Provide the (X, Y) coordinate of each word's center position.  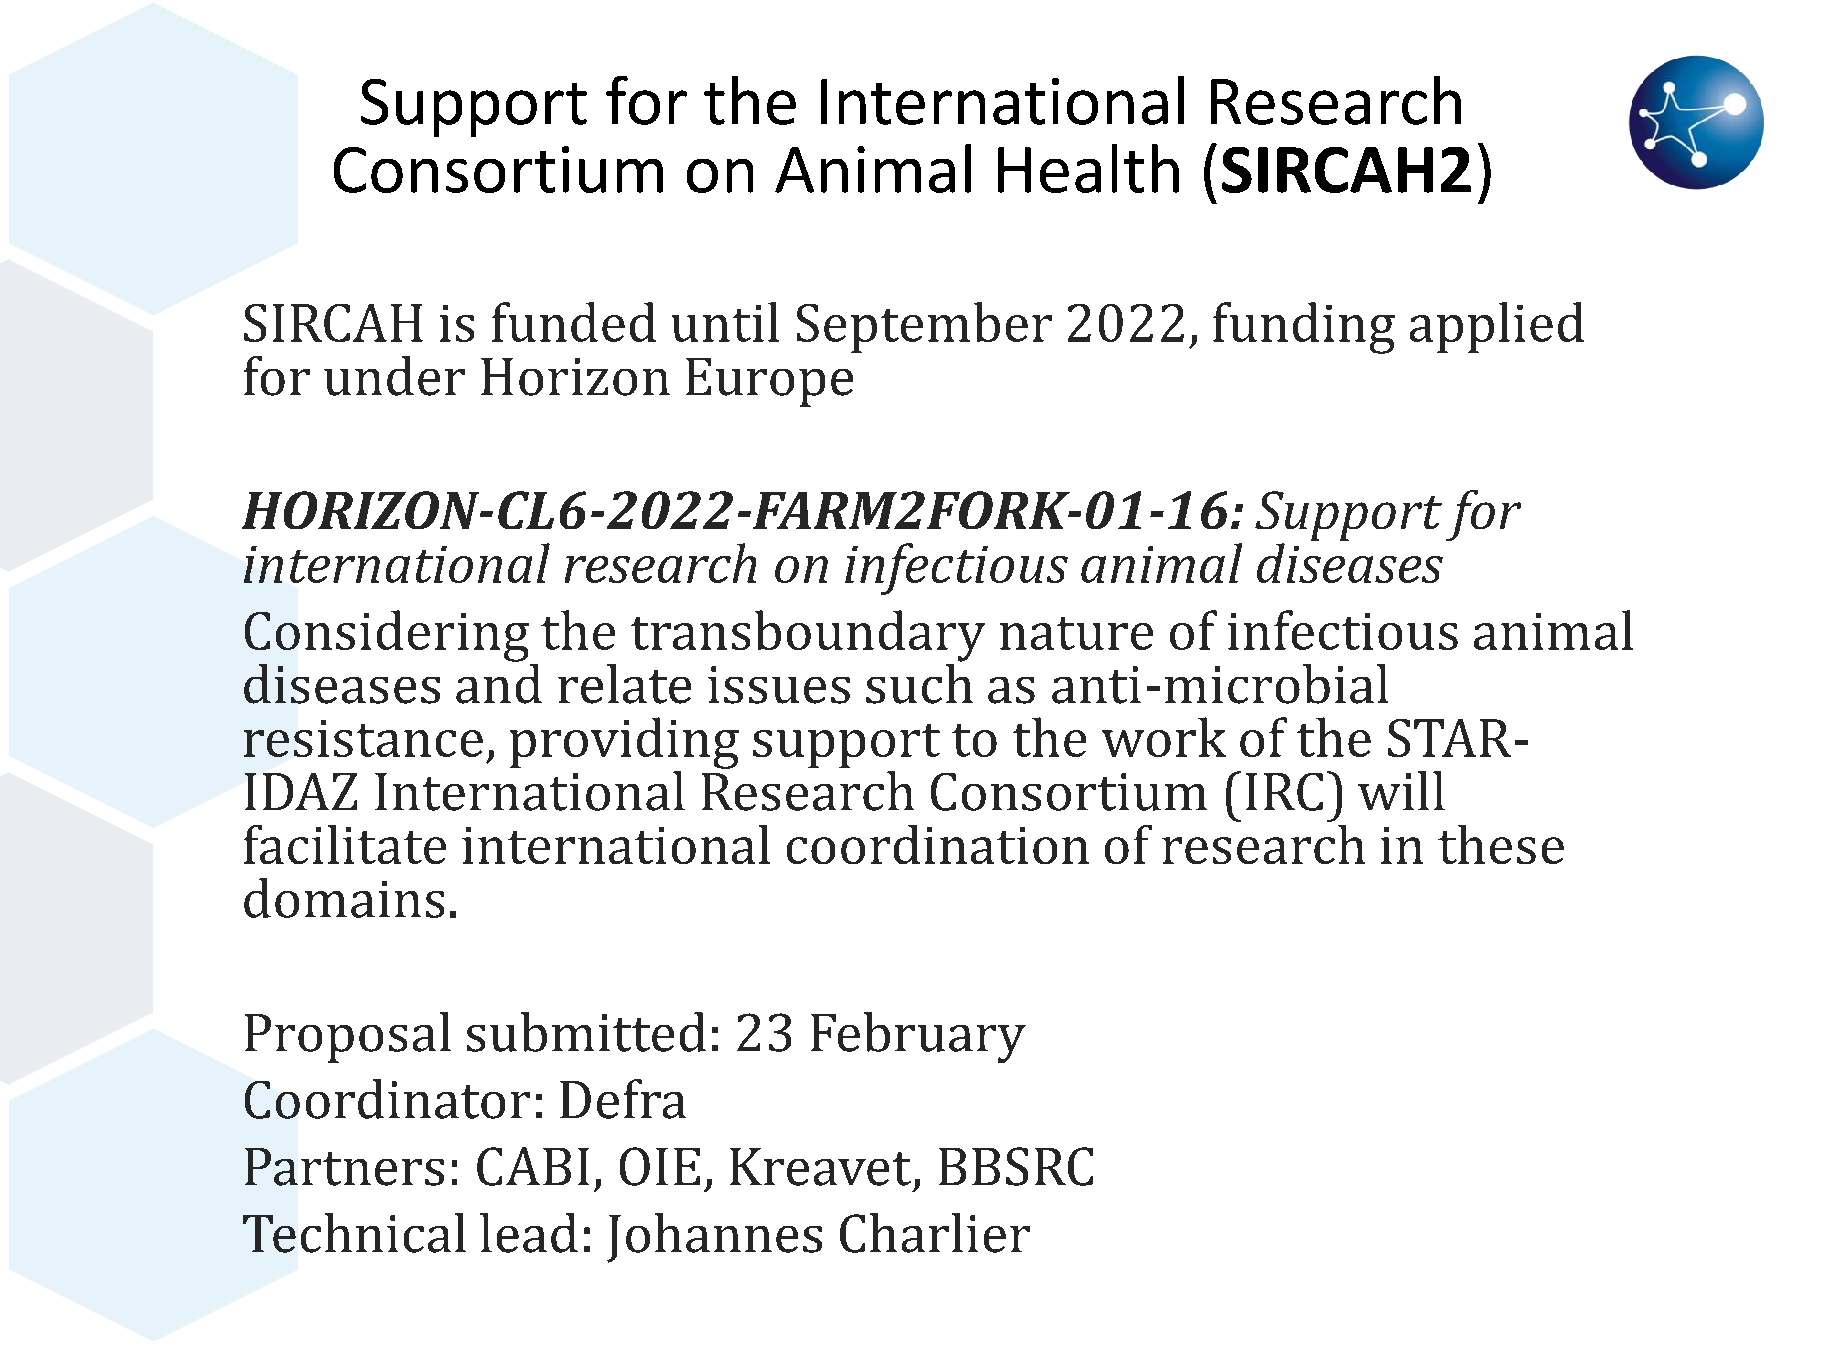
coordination (938, 844)
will (1401, 790)
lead (529, 1233)
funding (1304, 328)
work (1164, 737)
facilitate (345, 844)
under (394, 376)
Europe (769, 382)
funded (574, 322)
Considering (387, 636)
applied (1497, 327)
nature (1076, 633)
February (918, 1037)
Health (1088, 168)
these (1501, 844)
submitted (586, 1032)
